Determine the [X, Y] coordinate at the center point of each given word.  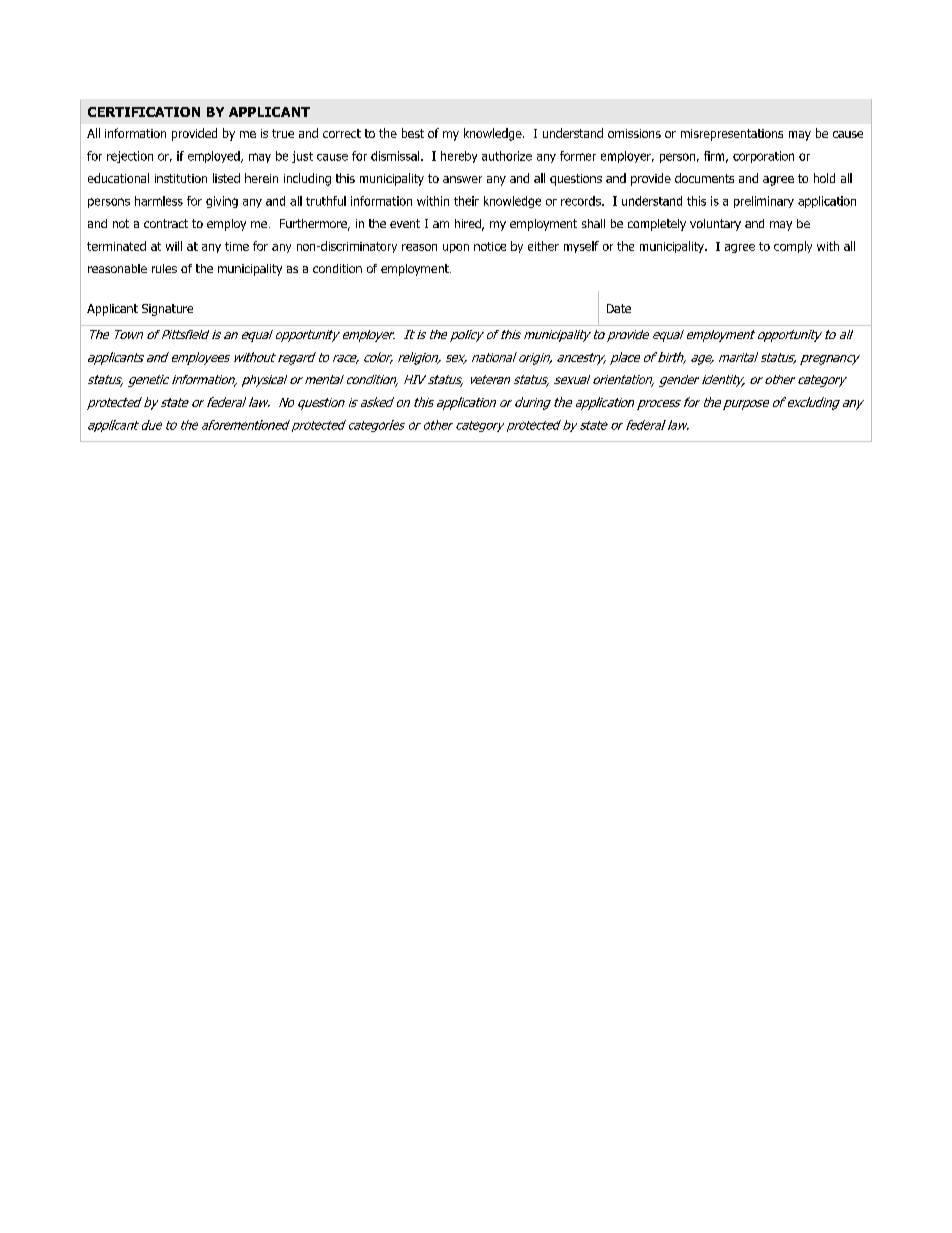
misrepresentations [732, 135]
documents [704, 178]
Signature [167, 310]
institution [181, 178]
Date [619, 308]
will [174, 246]
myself [581, 247]
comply [793, 247]
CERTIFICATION [144, 112]
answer [462, 179]
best [413, 133]
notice [490, 246]
